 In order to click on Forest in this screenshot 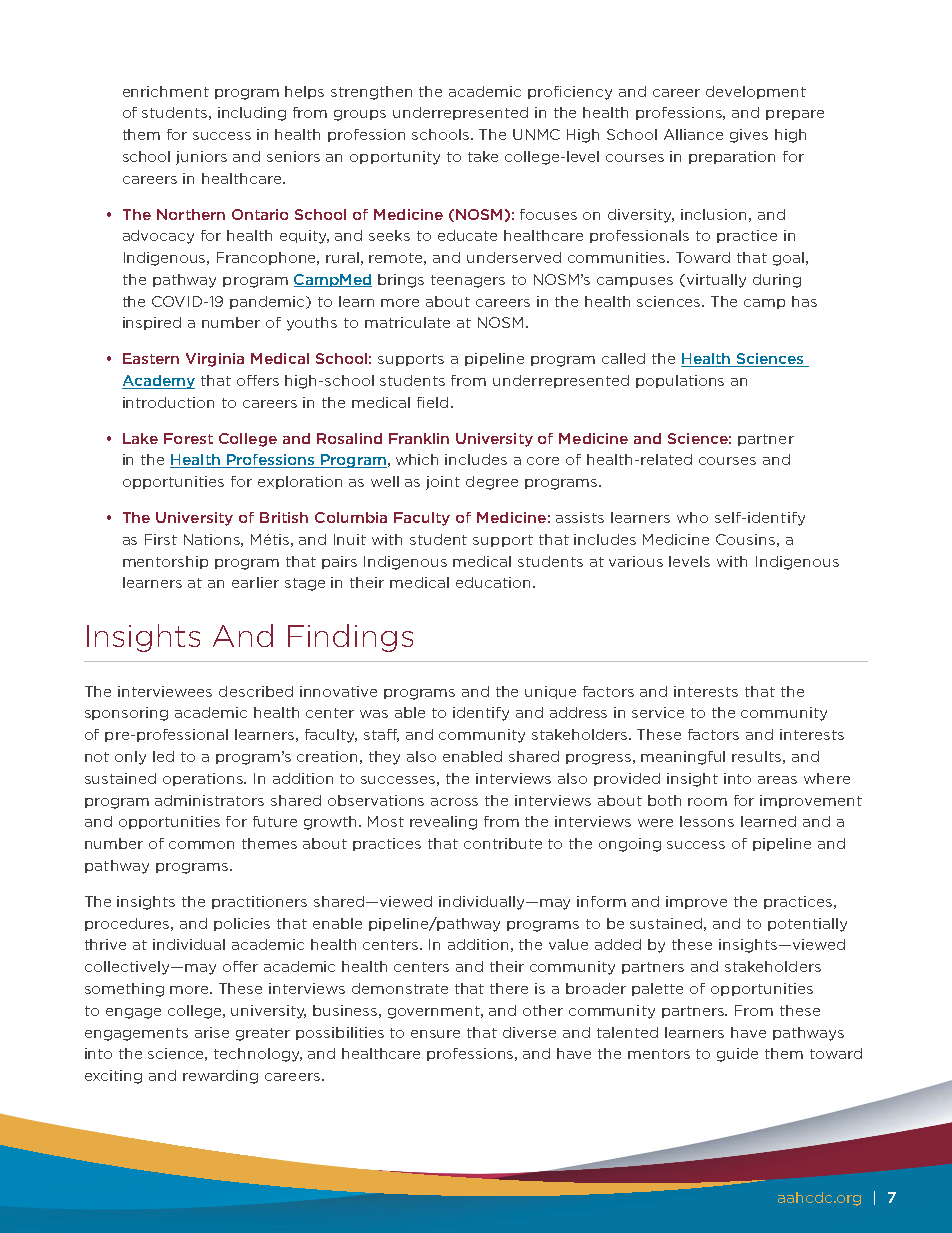, I will do `click(188, 438)`.
